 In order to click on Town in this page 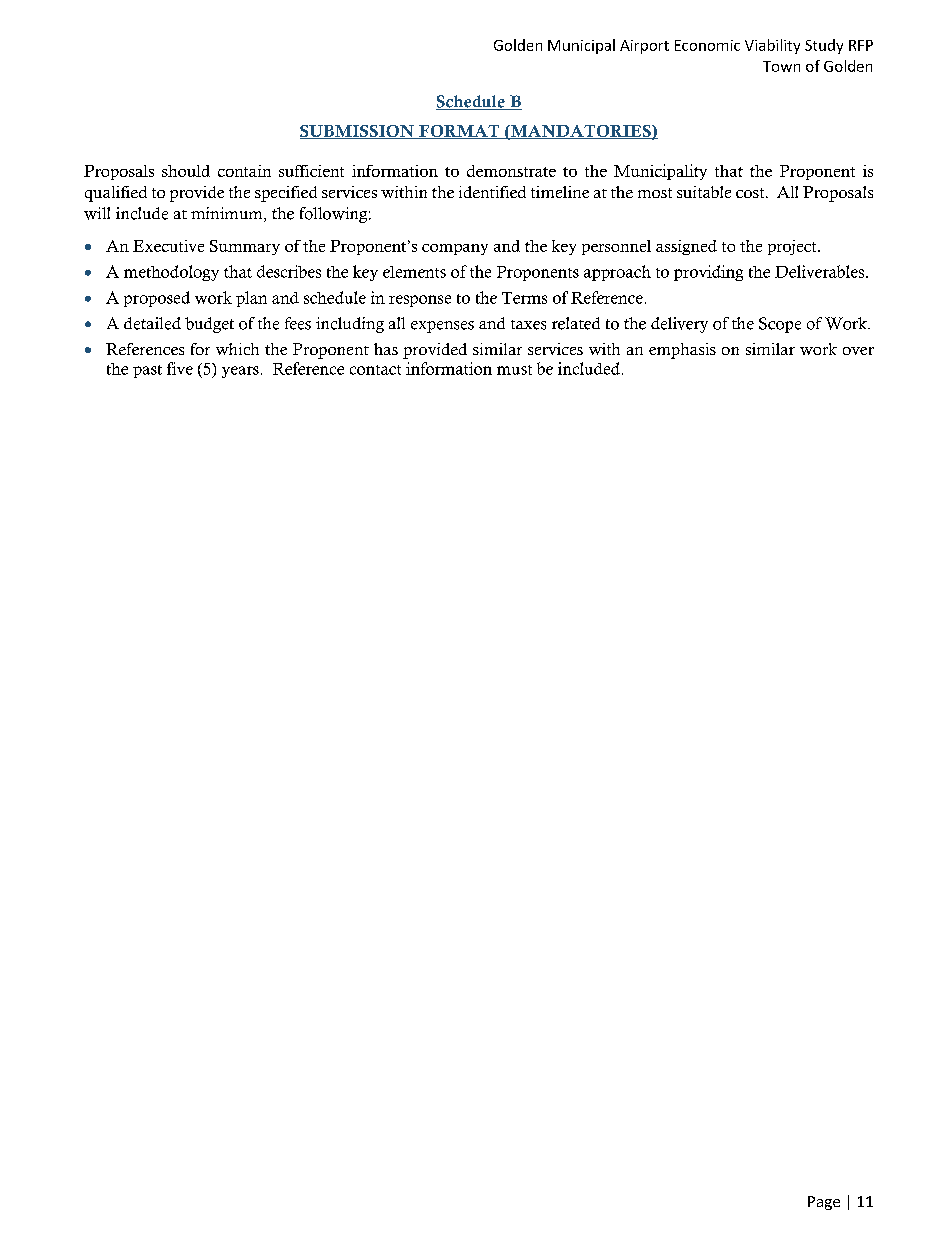, I will do `click(781, 66)`.
